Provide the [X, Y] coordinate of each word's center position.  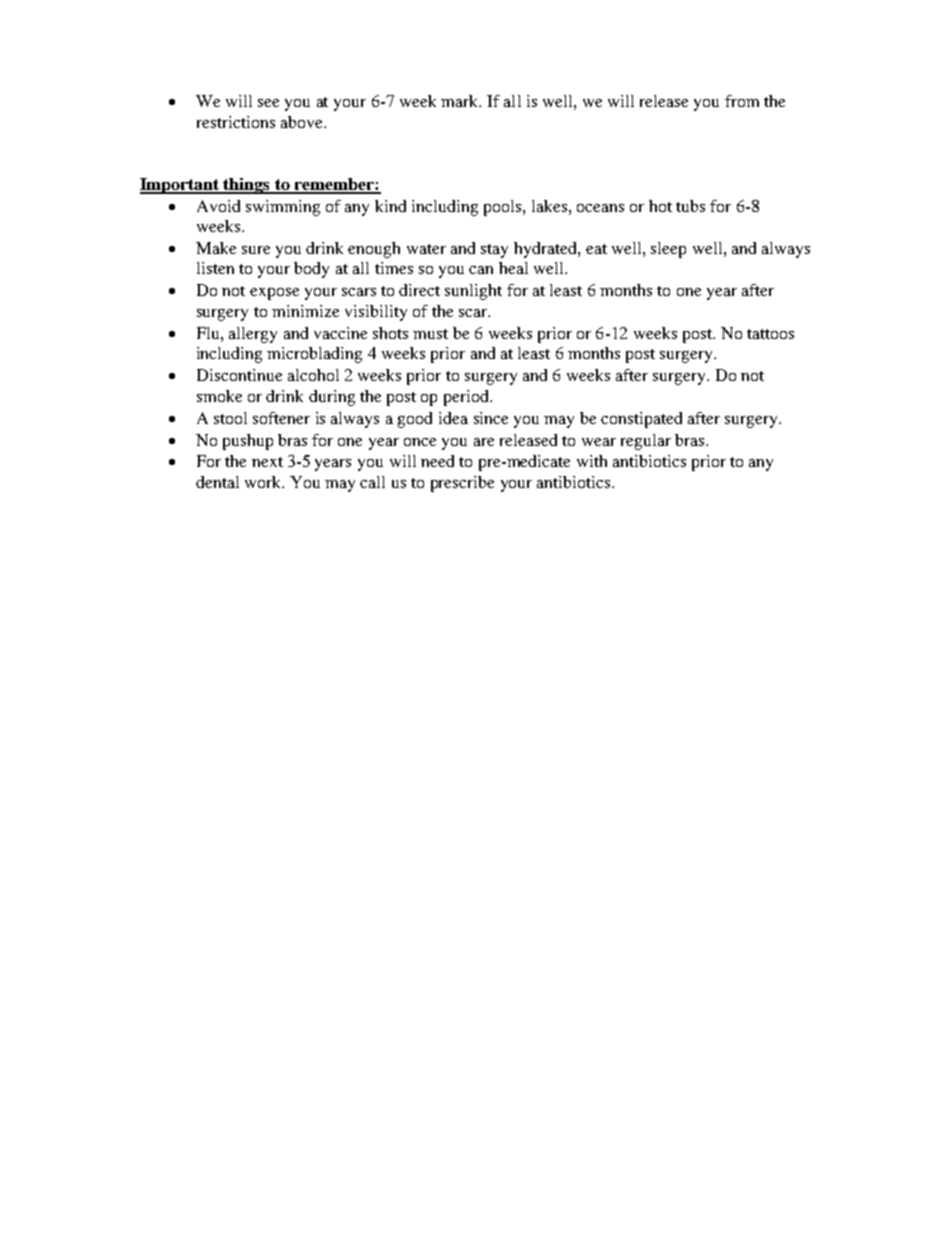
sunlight [473, 292]
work [264, 482]
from [742, 101]
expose [274, 294]
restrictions [236, 122]
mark [461, 101]
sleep [668, 250]
